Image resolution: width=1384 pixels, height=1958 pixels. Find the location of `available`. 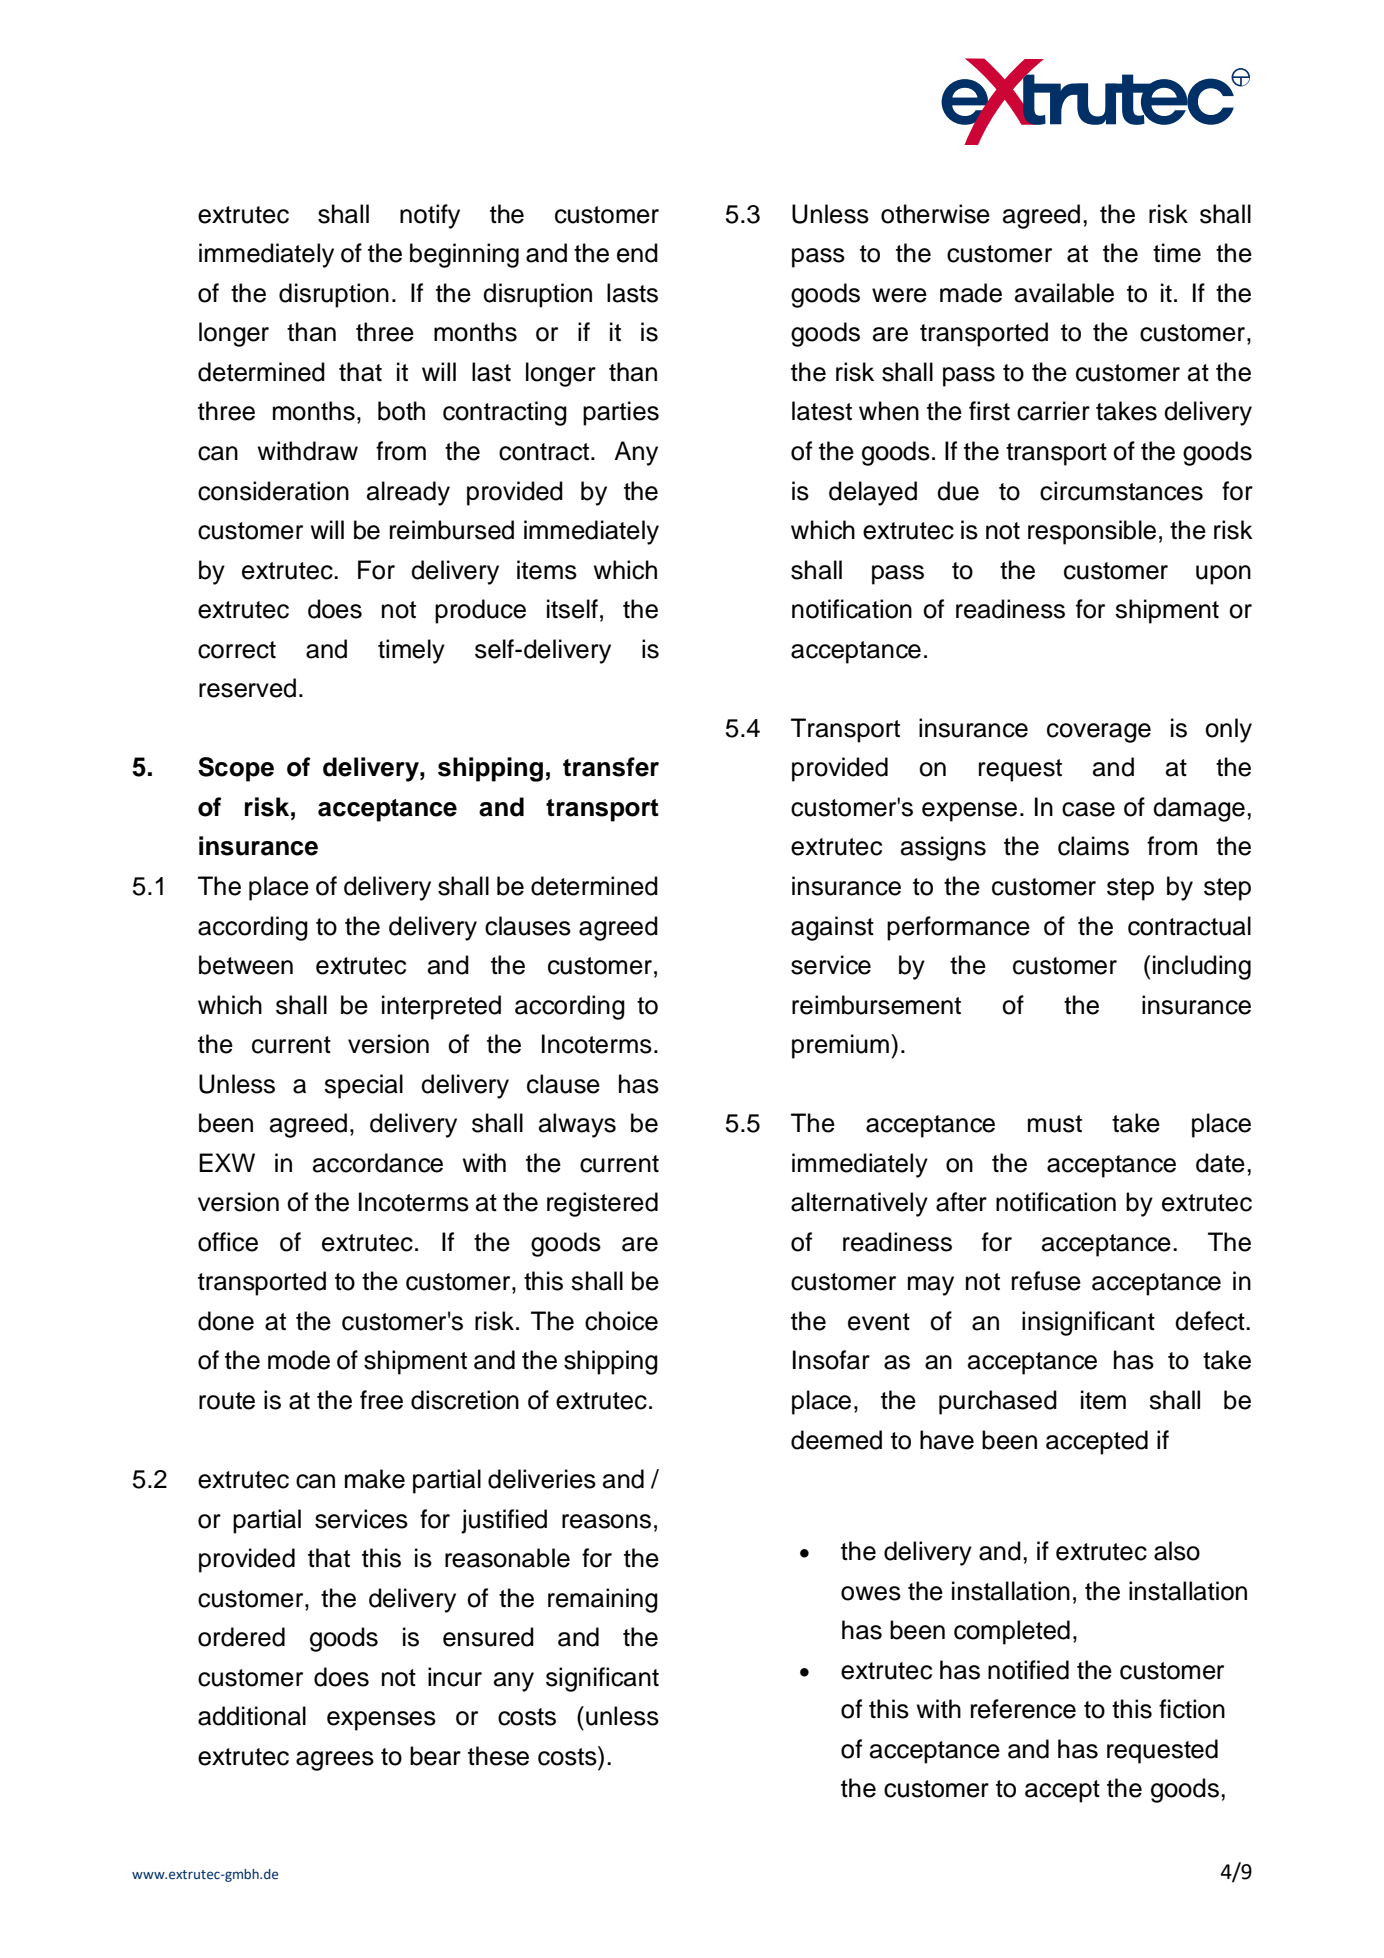

available is located at coordinates (1064, 293).
